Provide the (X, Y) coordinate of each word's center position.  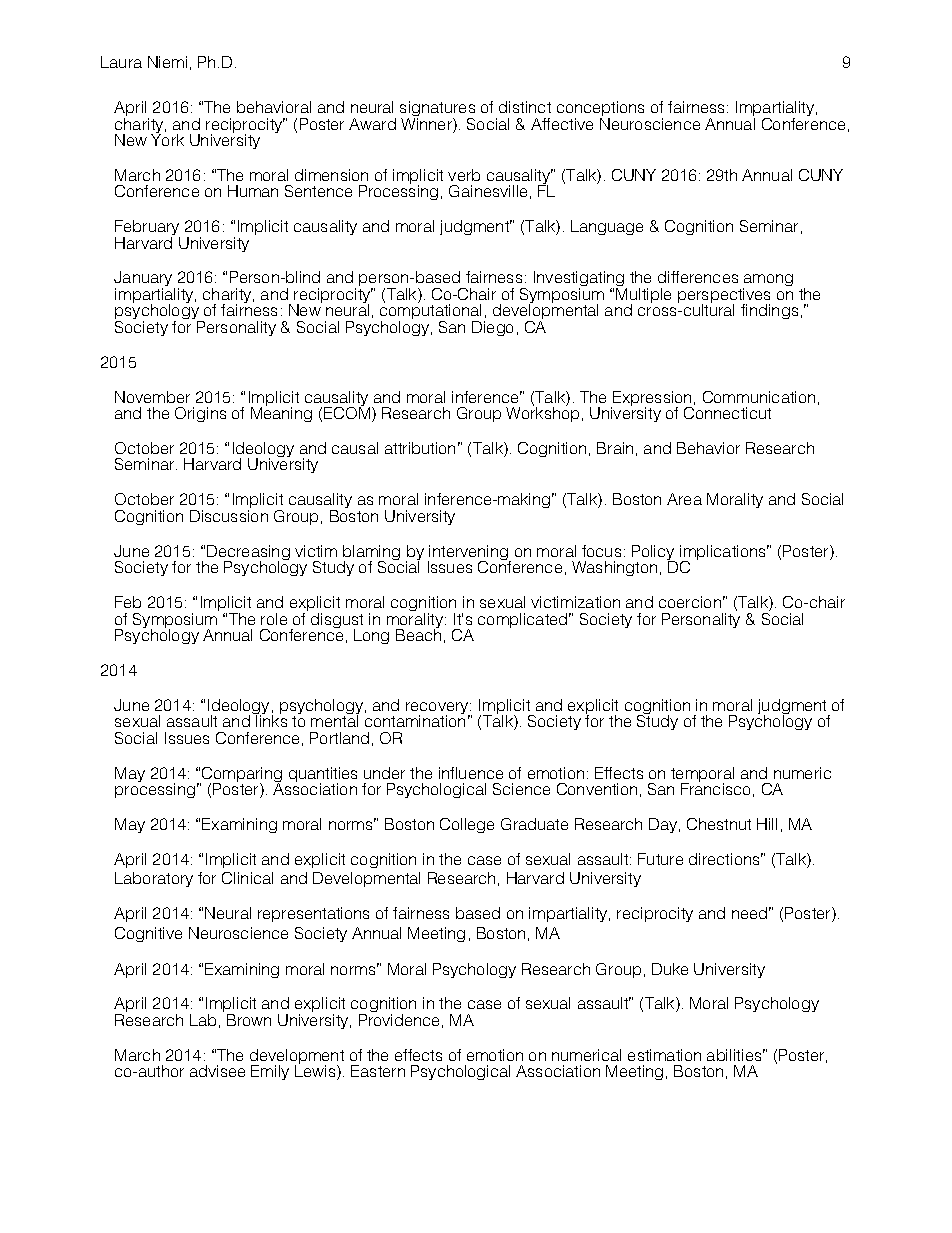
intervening (469, 554)
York (167, 139)
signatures (437, 110)
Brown (249, 1020)
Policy (654, 554)
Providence (399, 1020)
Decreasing (248, 554)
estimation (664, 1055)
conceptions (600, 110)
